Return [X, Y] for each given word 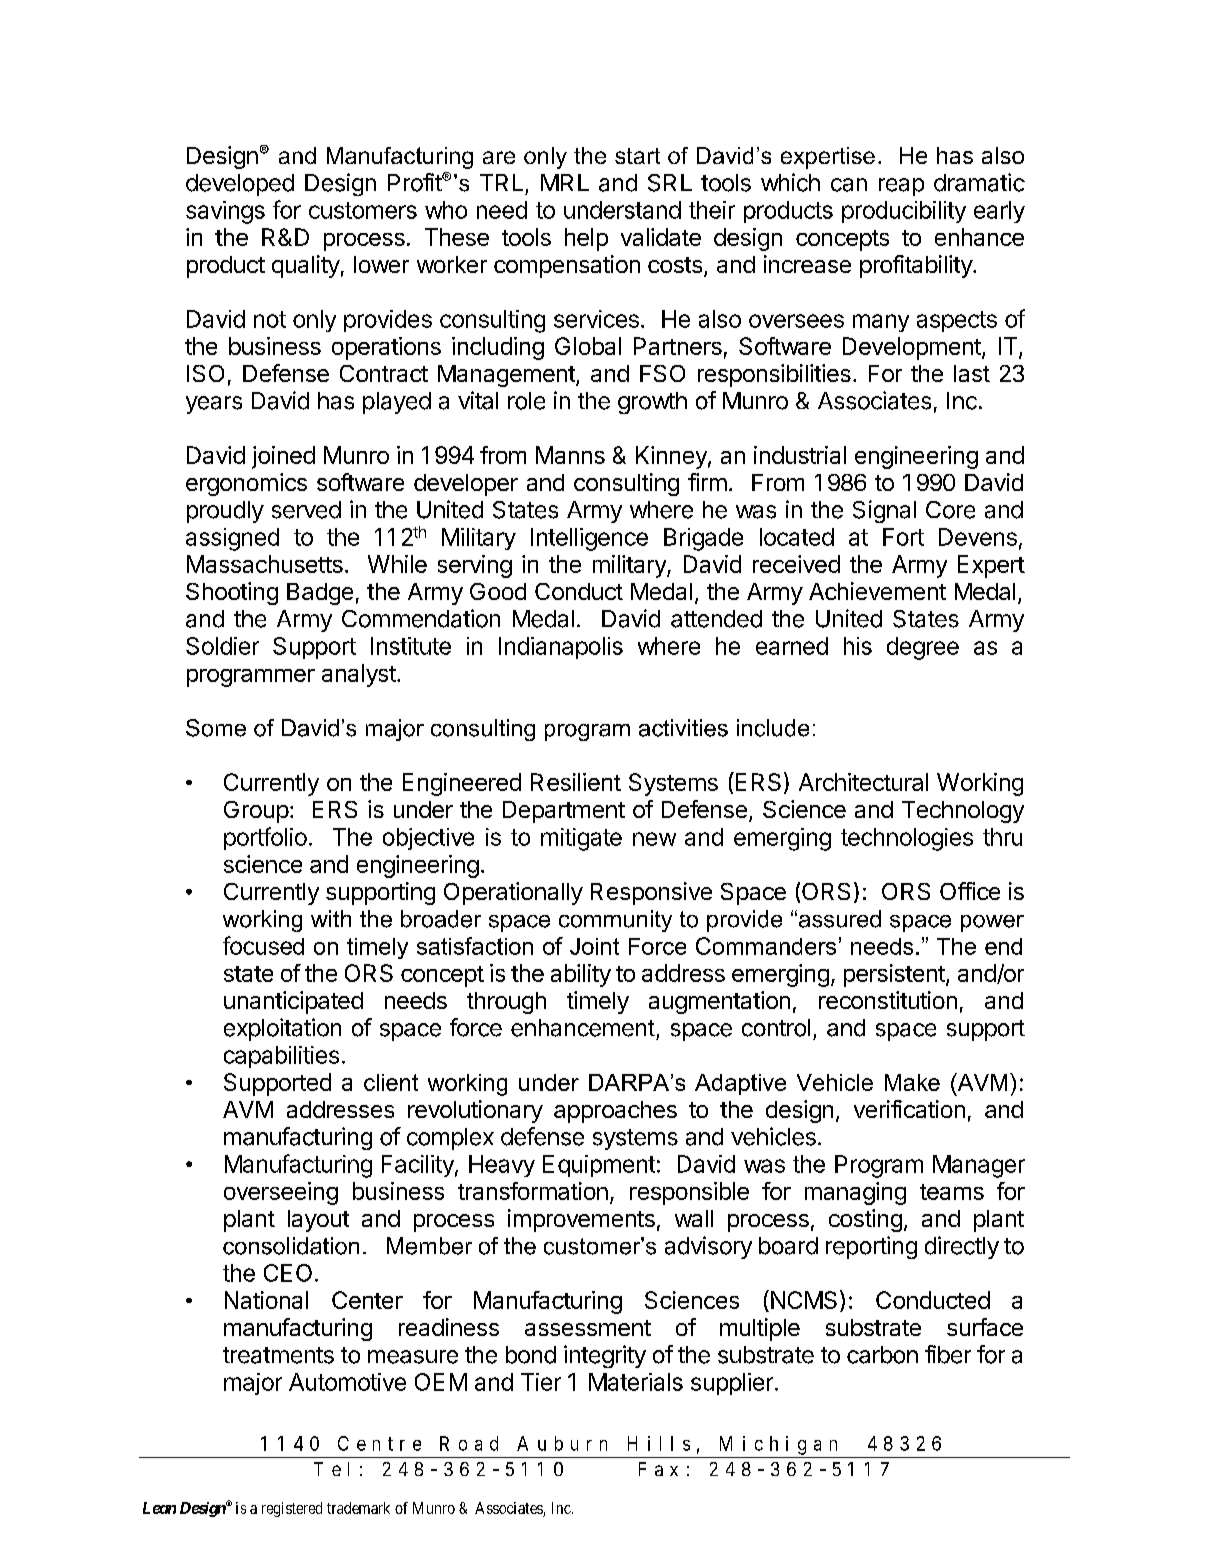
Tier [541, 1382]
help [586, 239]
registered [292, 1509]
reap [901, 187]
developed [240, 185]
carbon [882, 1355]
